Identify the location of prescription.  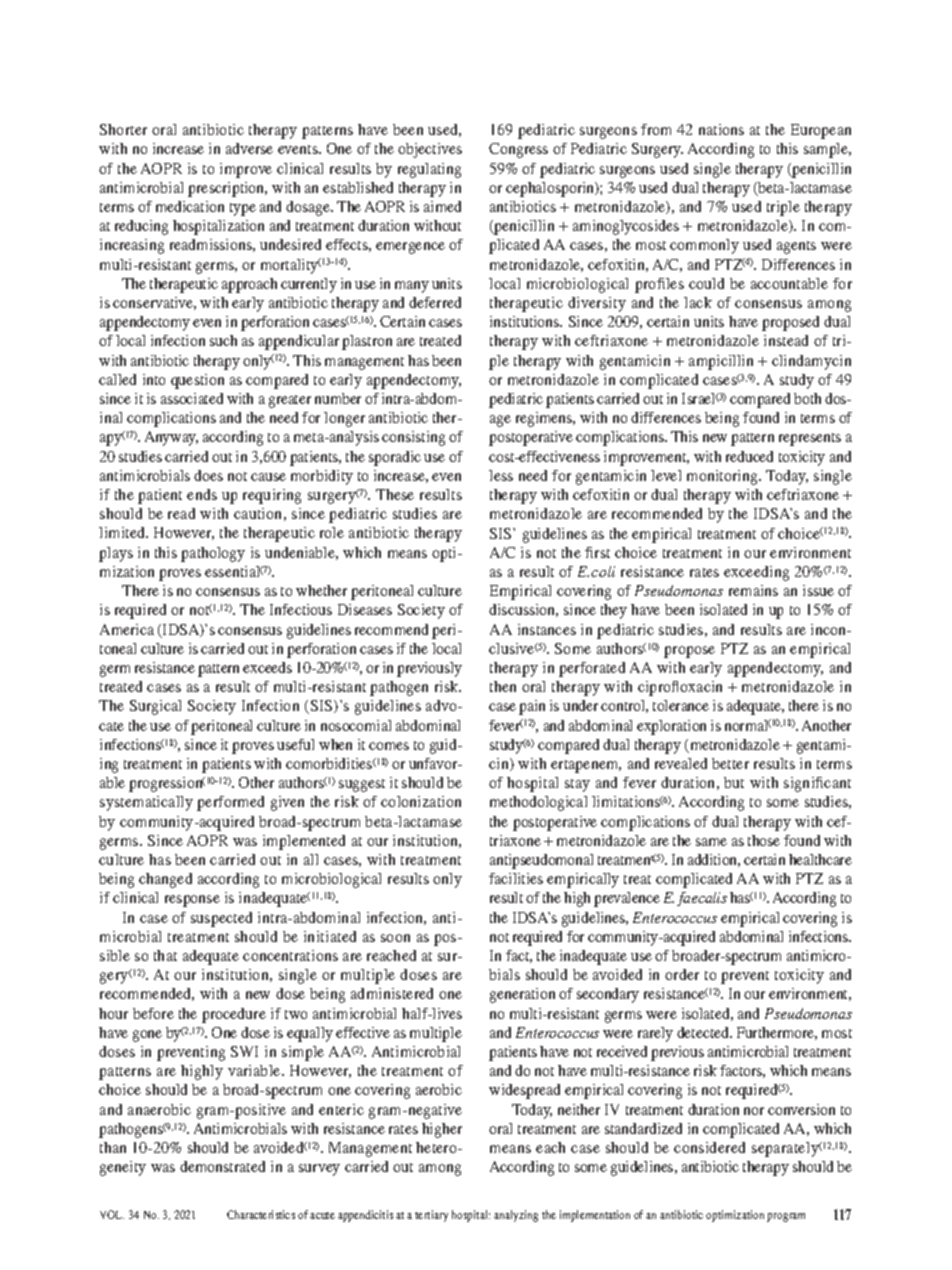
(227, 189).
